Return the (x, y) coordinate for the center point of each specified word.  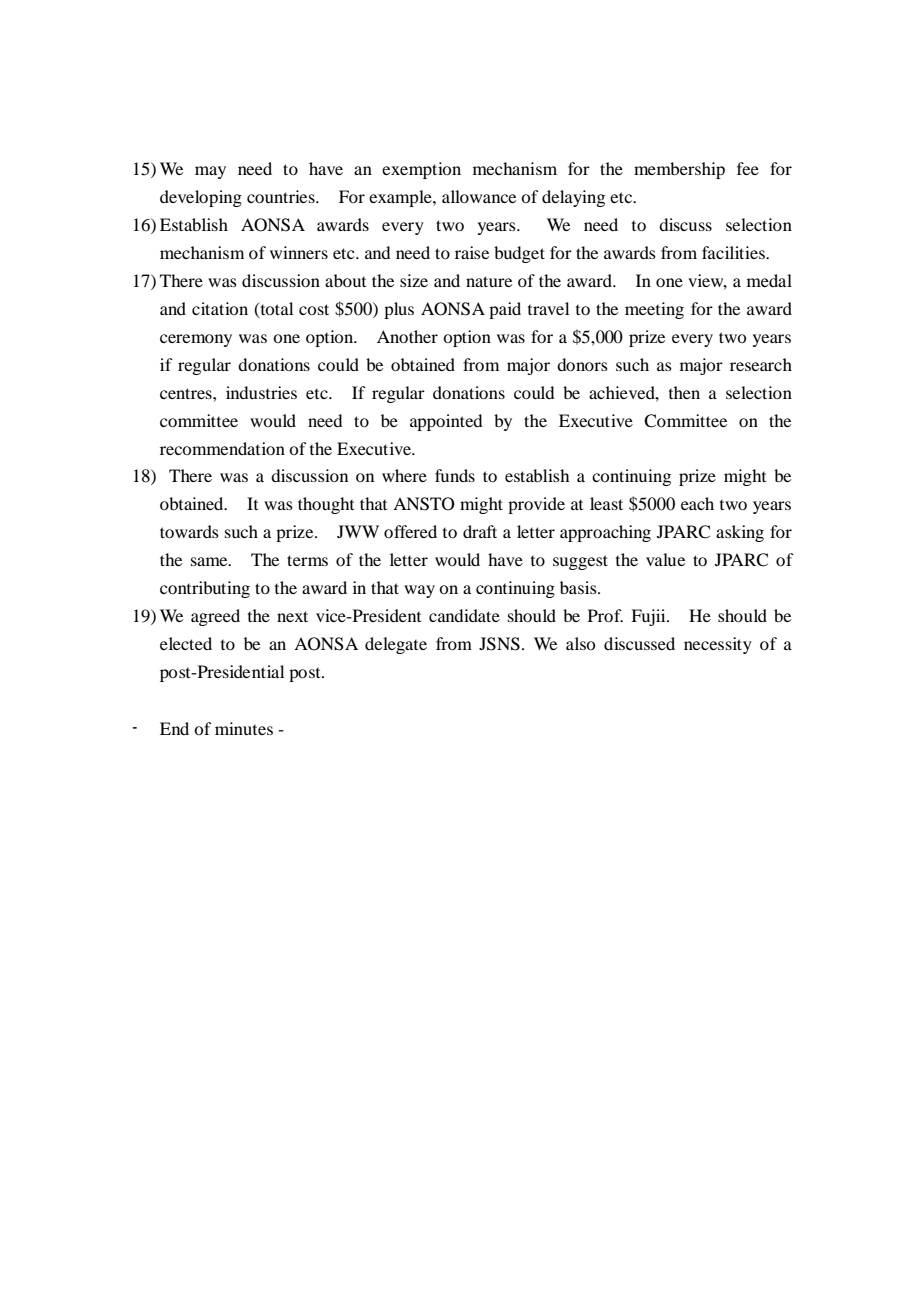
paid (505, 310)
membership (679, 170)
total (275, 309)
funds (455, 475)
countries (282, 196)
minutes (244, 728)
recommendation (222, 448)
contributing (205, 589)
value (665, 559)
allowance (479, 196)
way (419, 591)
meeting (654, 310)
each (697, 503)
